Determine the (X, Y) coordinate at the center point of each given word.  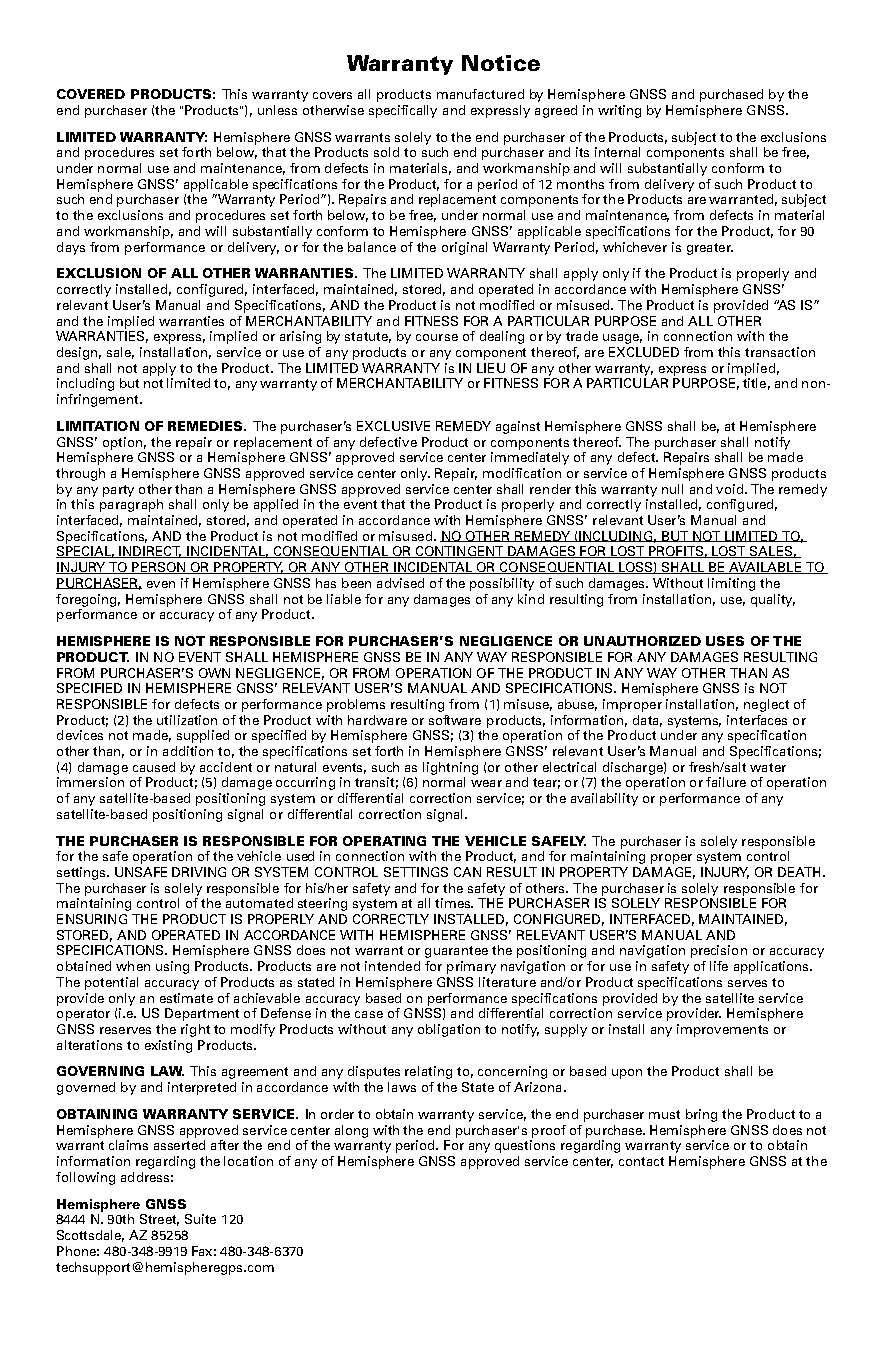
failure (726, 782)
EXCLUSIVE (393, 426)
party (118, 491)
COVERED (91, 94)
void (729, 489)
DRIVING (199, 872)
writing (619, 111)
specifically (403, 111)
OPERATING (384, 841)
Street (159, 1220)
